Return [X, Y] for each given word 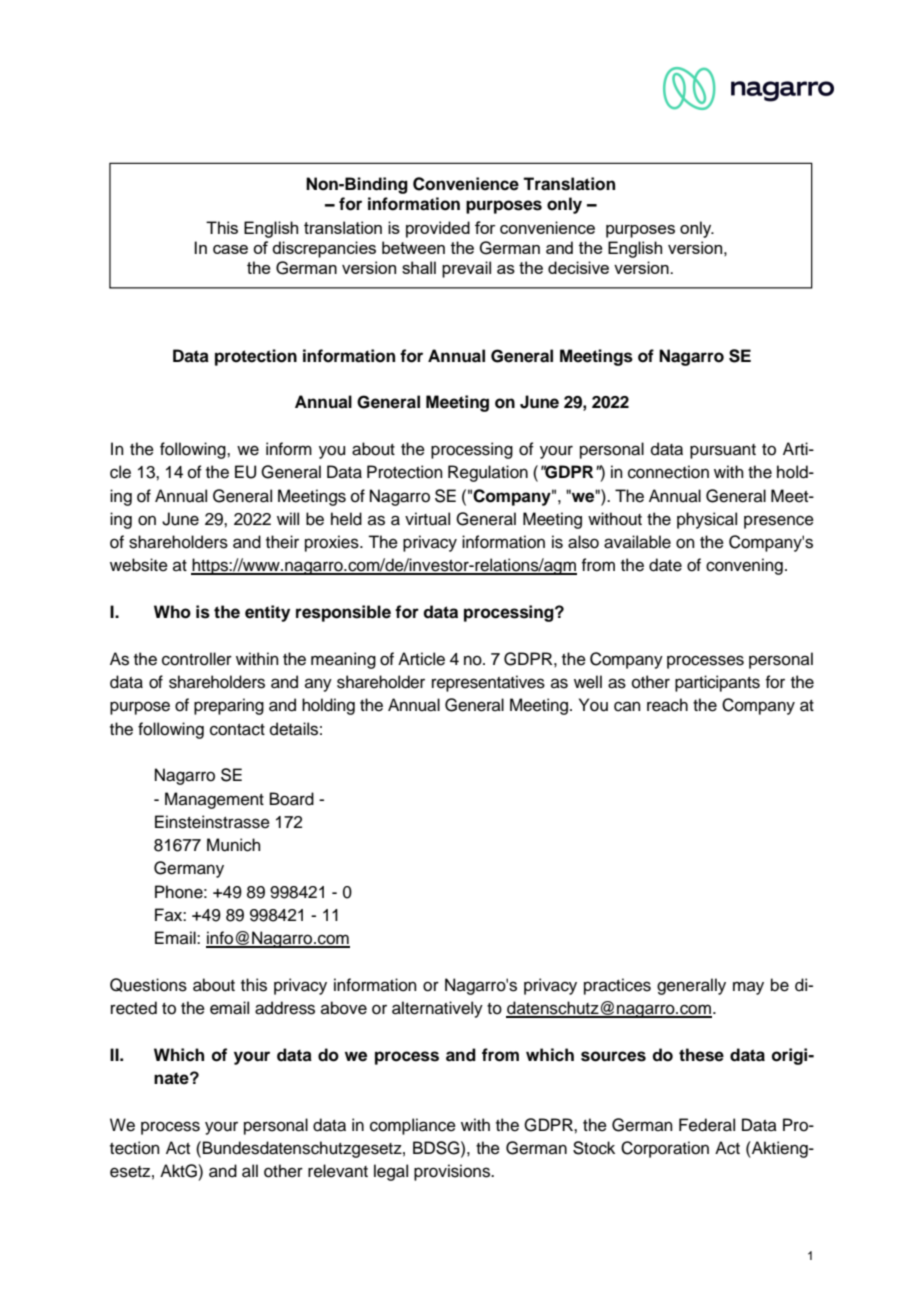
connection [668, 472]
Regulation [488, 473]
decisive [578, 267]
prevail [466, 269]
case [230, 249]
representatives [488, 683]
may [748, 988]
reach [667, 705]
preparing [229, 706]
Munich [234, 845]
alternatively [437, 1009]
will [288, 518]
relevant [338, 1171]
